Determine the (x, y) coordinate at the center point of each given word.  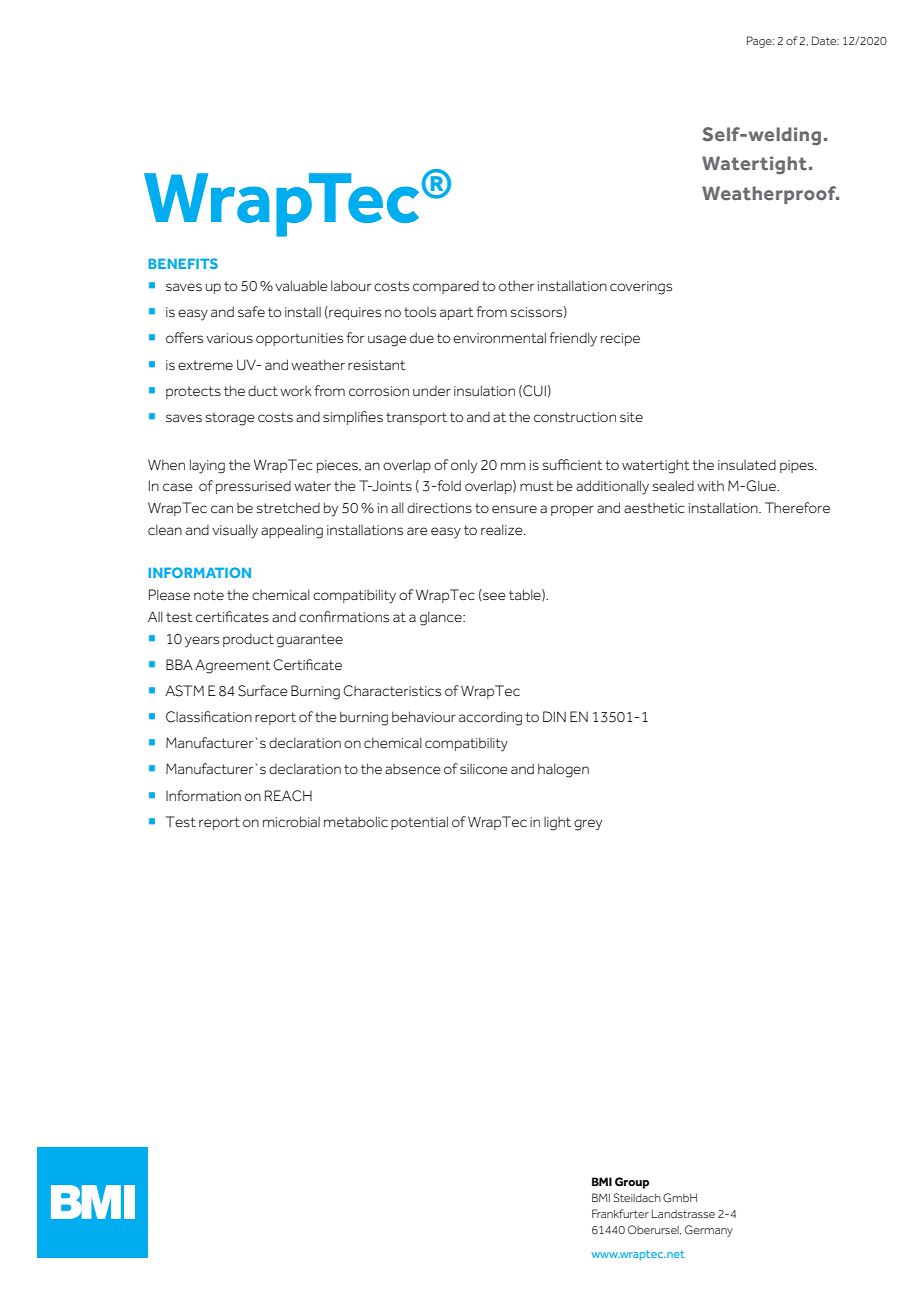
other (516, 286)
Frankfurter (620, 1213)
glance (442, 618)
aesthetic (654, 508)
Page (760, 42)
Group (632, 1183)
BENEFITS (183, 263)
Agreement (233, 666)
